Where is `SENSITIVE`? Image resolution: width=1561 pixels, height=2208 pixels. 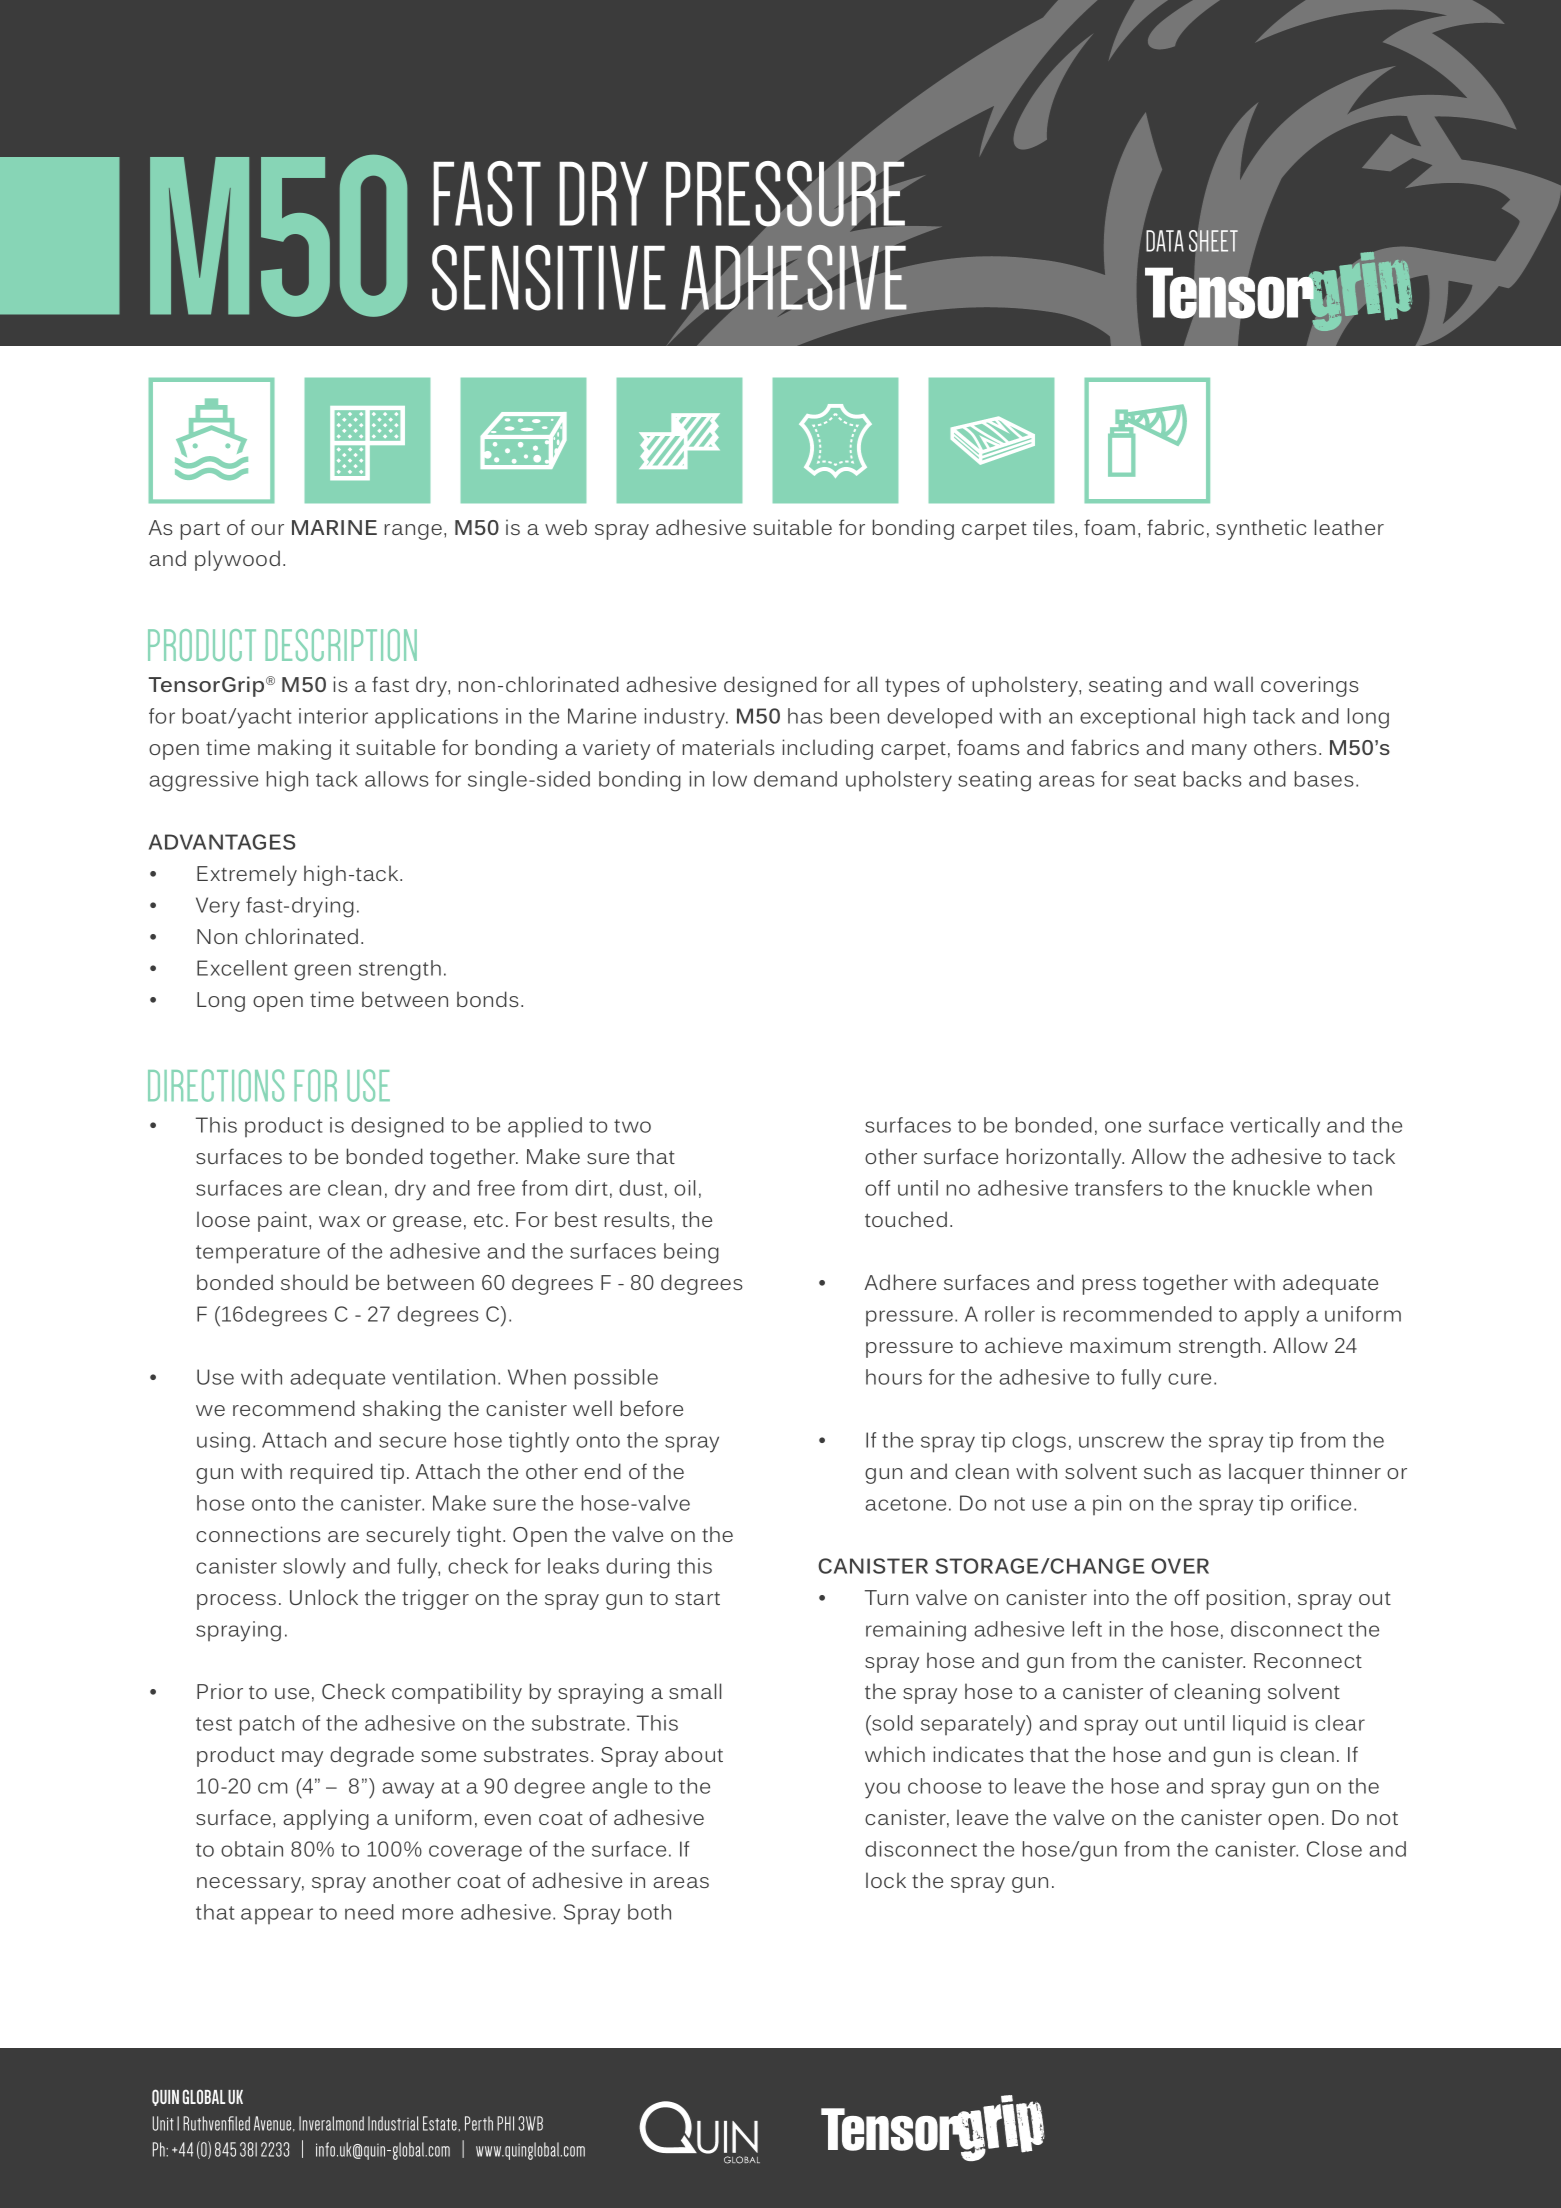
SENSITIVE is located at coordinates (549, 278).
